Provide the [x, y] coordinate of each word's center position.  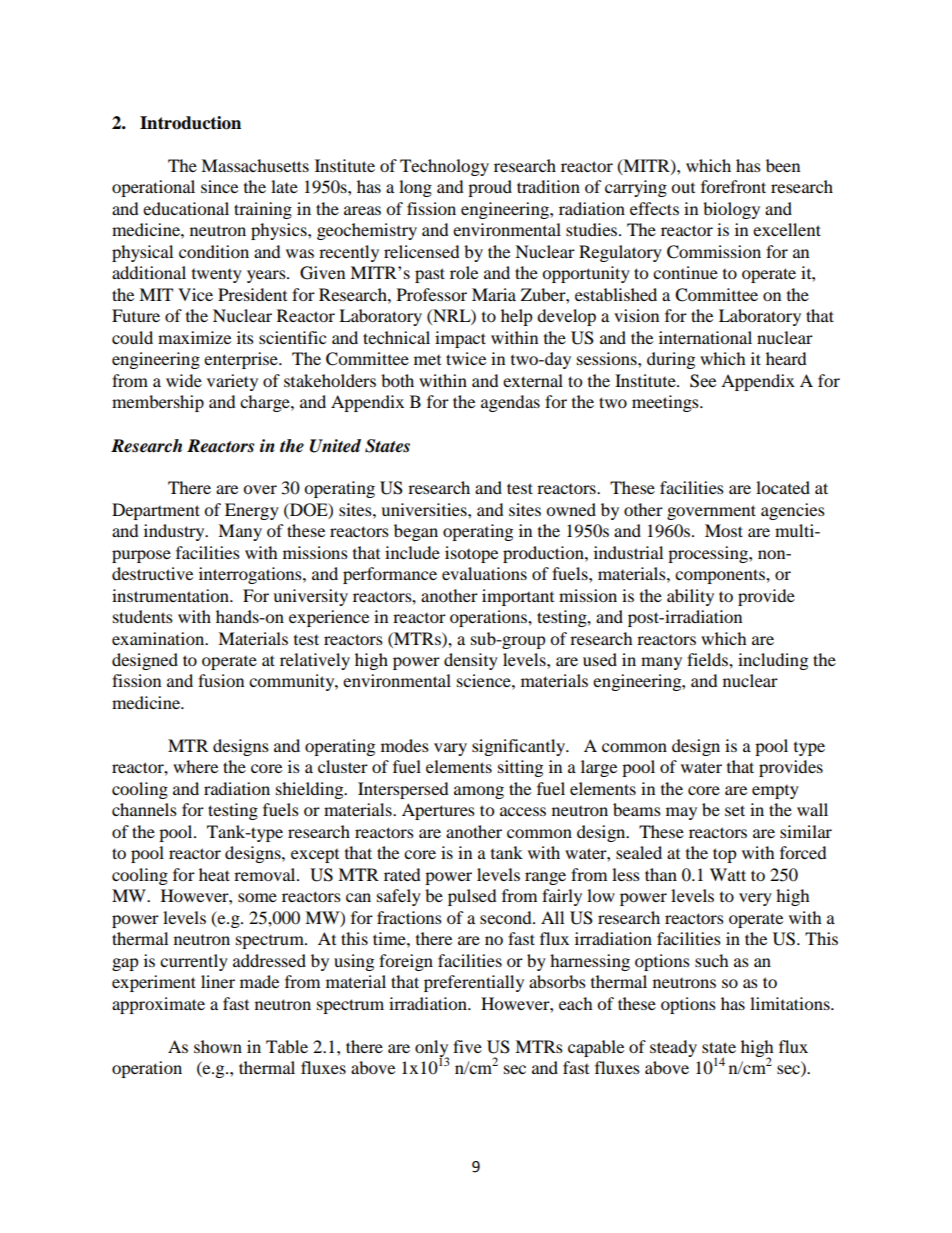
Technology [444, 167]
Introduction [190, 123]
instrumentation [171, 595]
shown [218, 1046]
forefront [733, 186]
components [721, 576]
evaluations [484, 573]
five [467, 1046]
